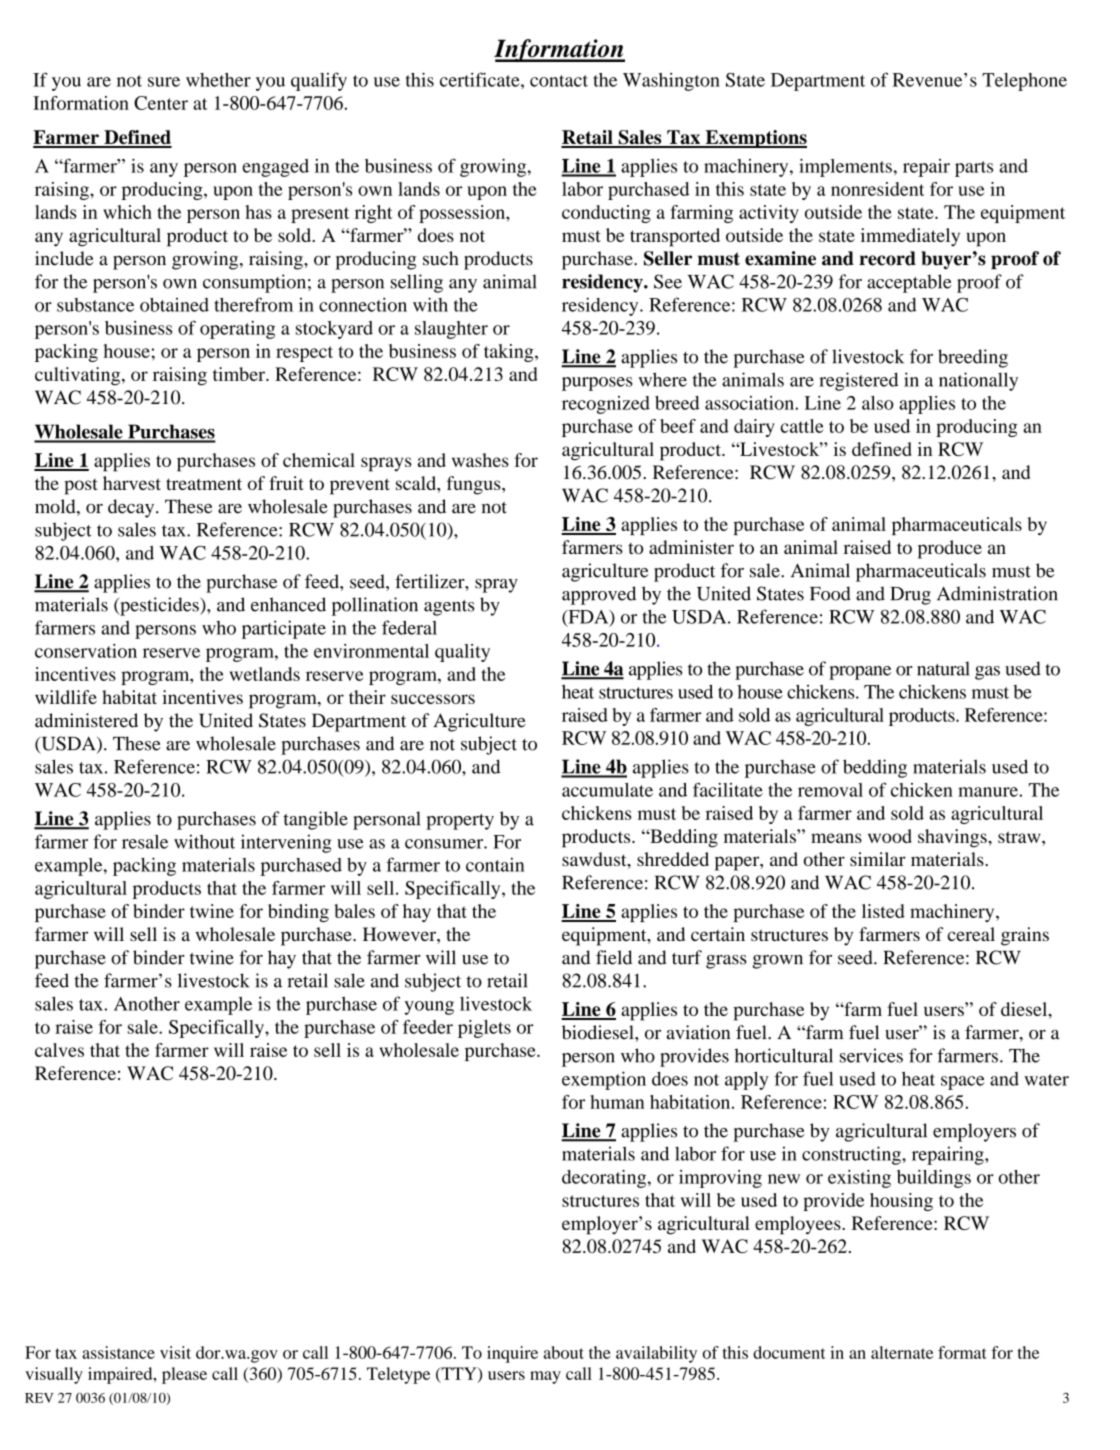 Image resolution: width=1120 pixels, height=1450 pixels. What do you see at coordinates (475, 485) in the page?
I see `fungus` at bounding box center [475, 485].
